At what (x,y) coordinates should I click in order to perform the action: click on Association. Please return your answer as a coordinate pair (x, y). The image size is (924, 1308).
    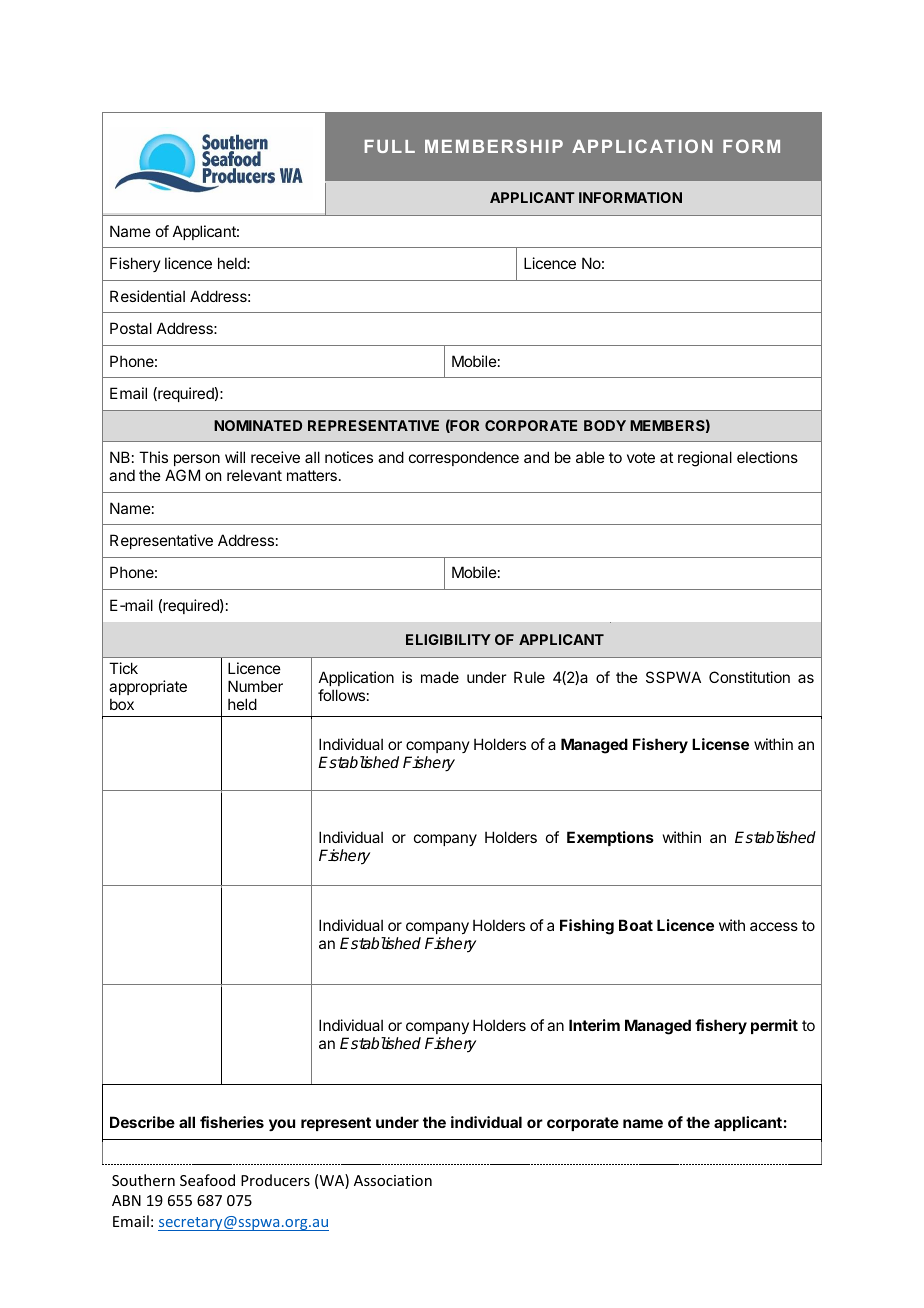
    Looking at the image, I should click on (393, 1180).
